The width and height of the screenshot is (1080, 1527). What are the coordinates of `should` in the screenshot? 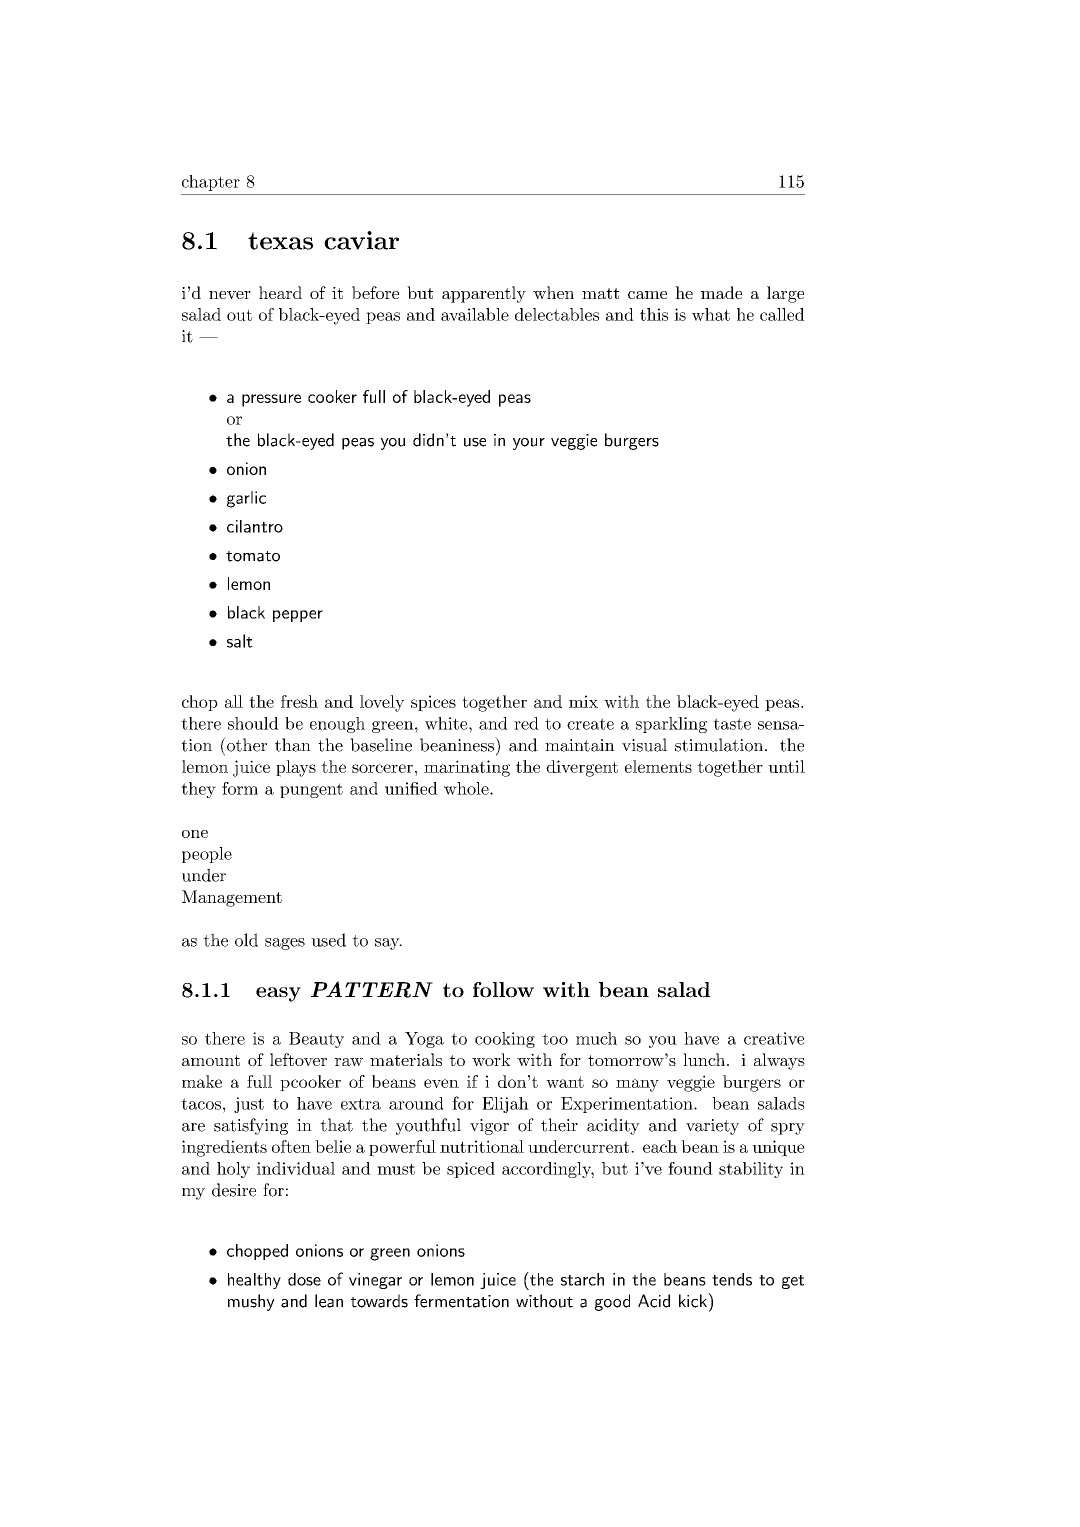 It's located at (253, 723).
